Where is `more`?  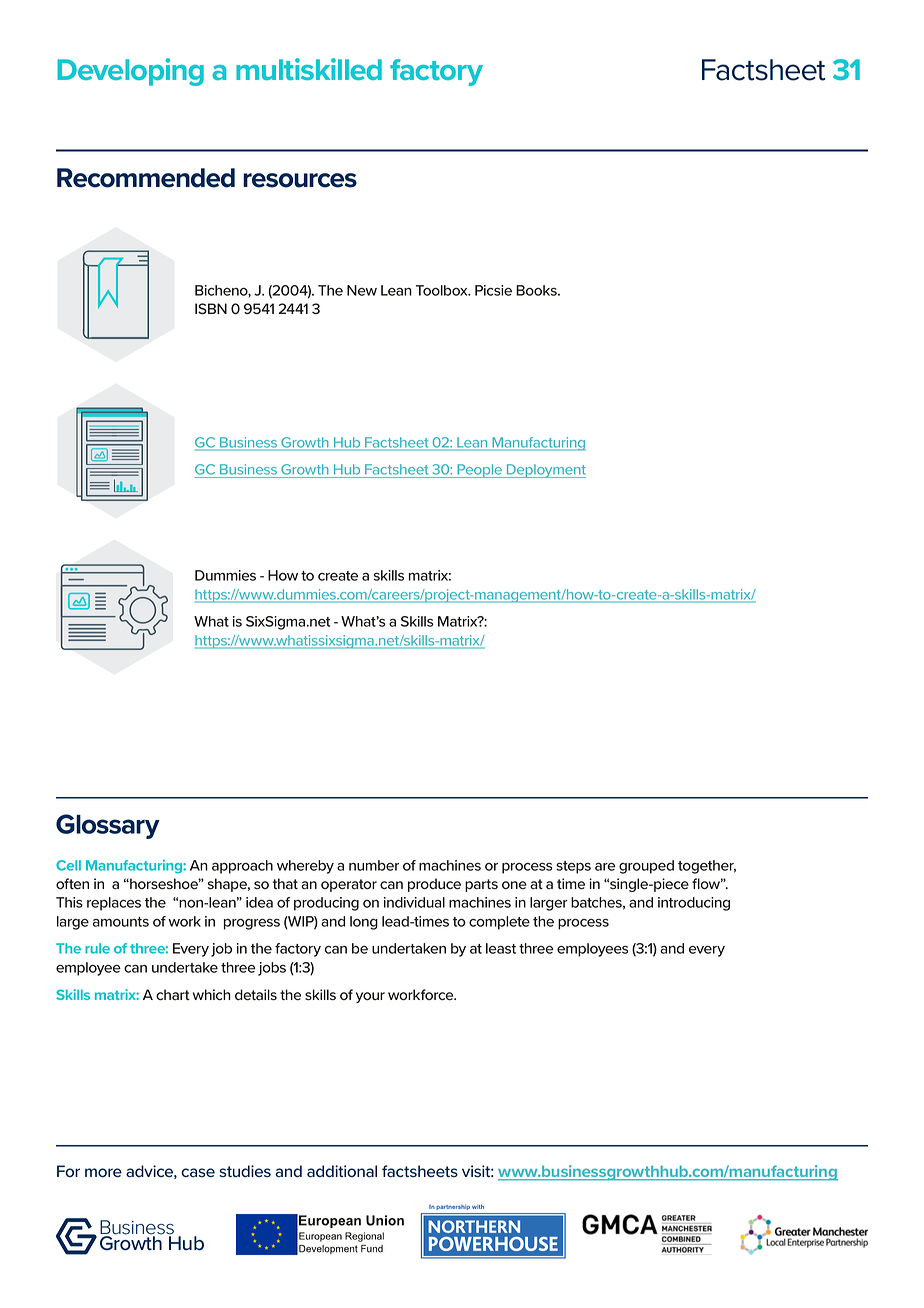
more is located at coordinates (103, 1173).
